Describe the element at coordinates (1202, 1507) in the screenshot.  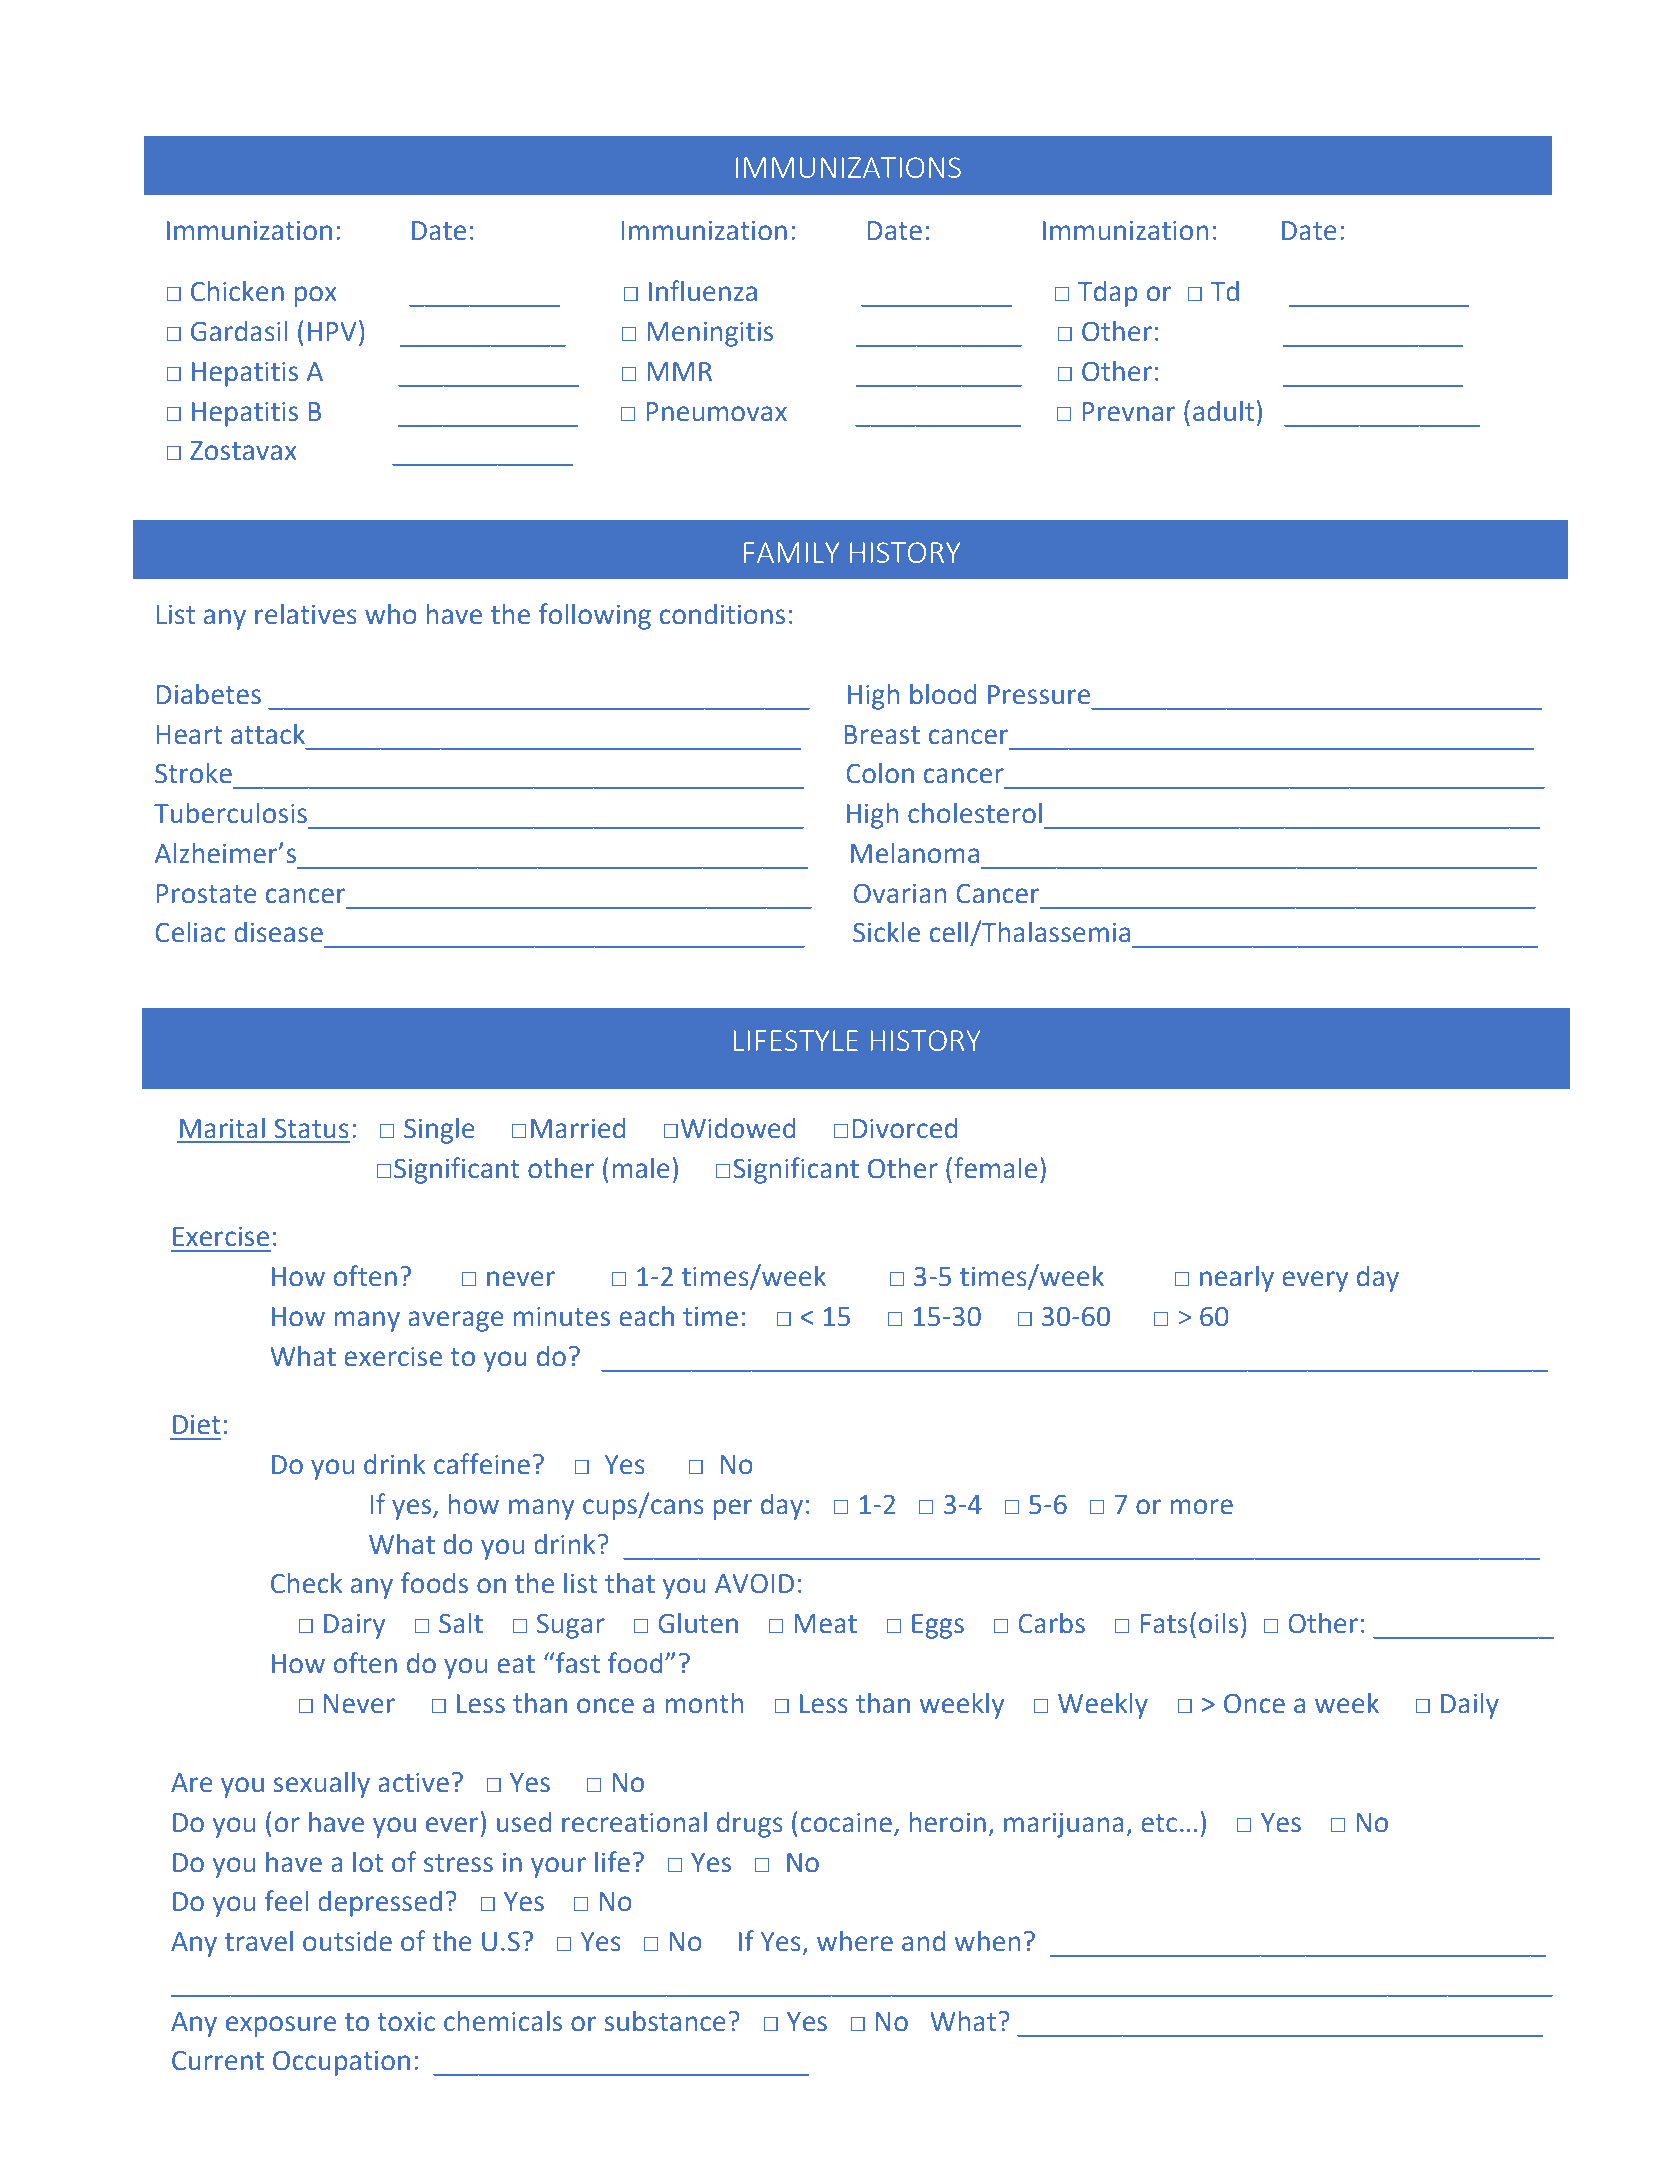
I see `more` at that location.
